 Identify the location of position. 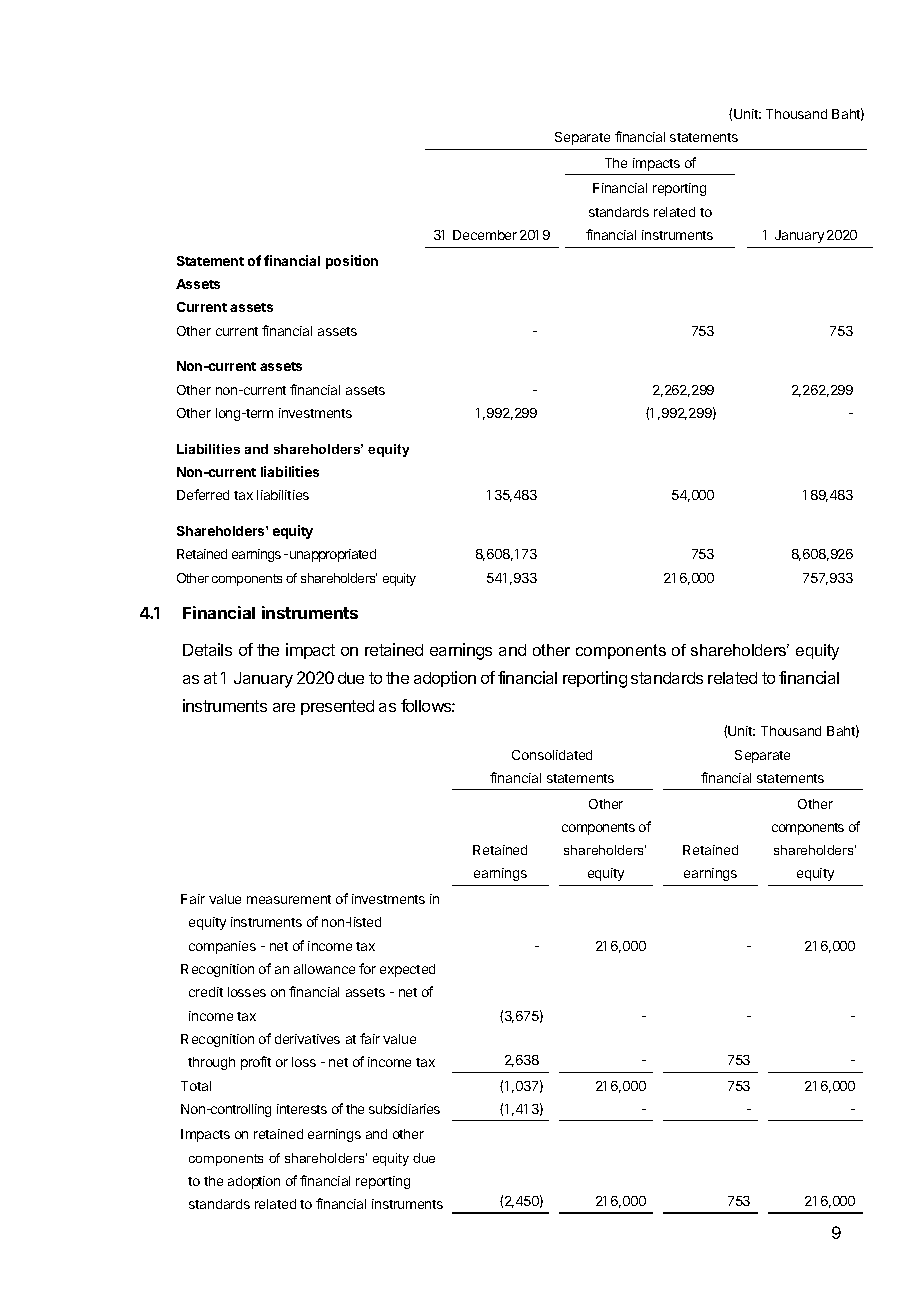
(352, 262).
